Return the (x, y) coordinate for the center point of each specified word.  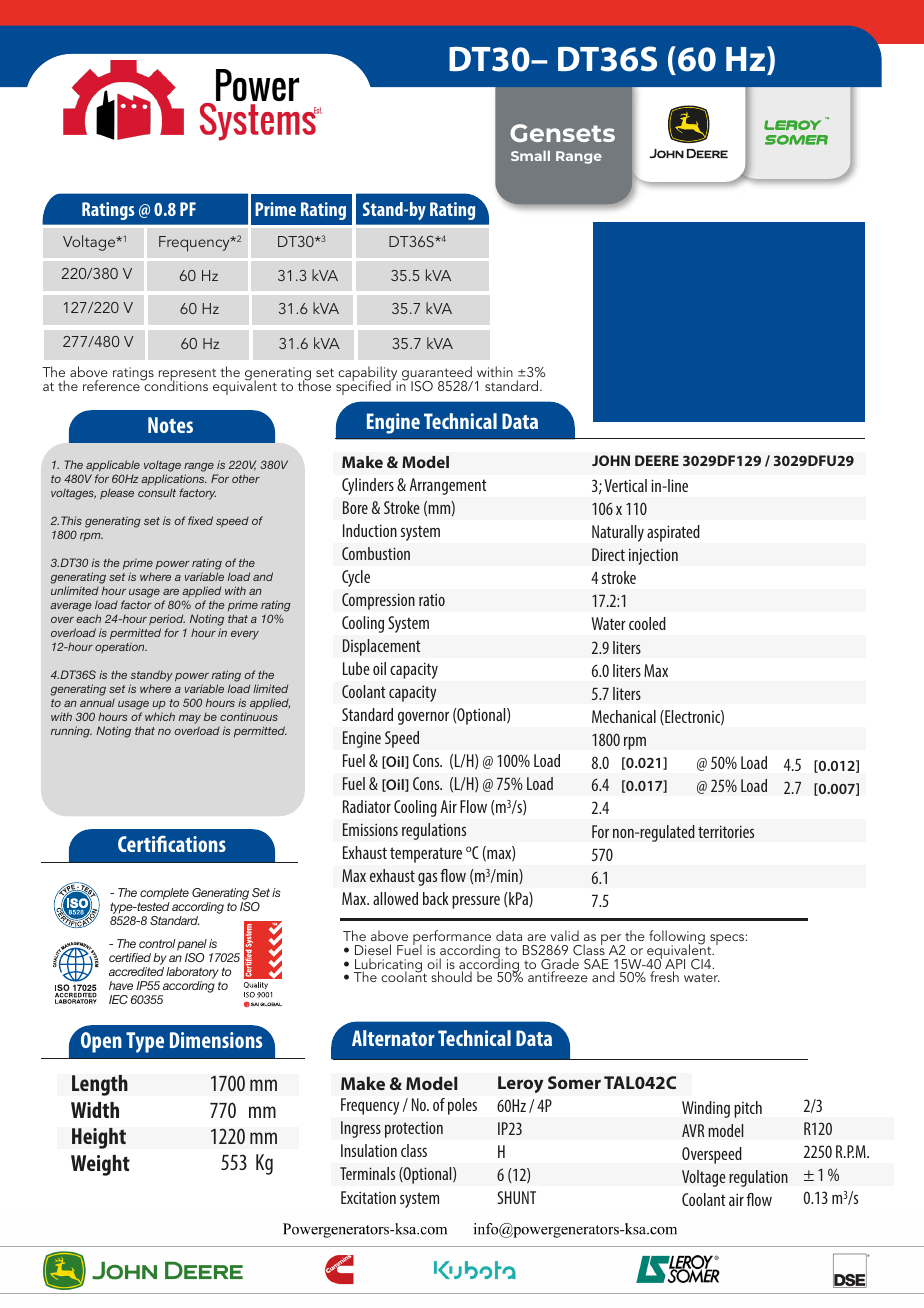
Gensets (562, 133)
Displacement (382, 647)
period (167, 620)
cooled (647, 623)
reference (112, 384)
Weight (100, 1165)
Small (530, 155)
